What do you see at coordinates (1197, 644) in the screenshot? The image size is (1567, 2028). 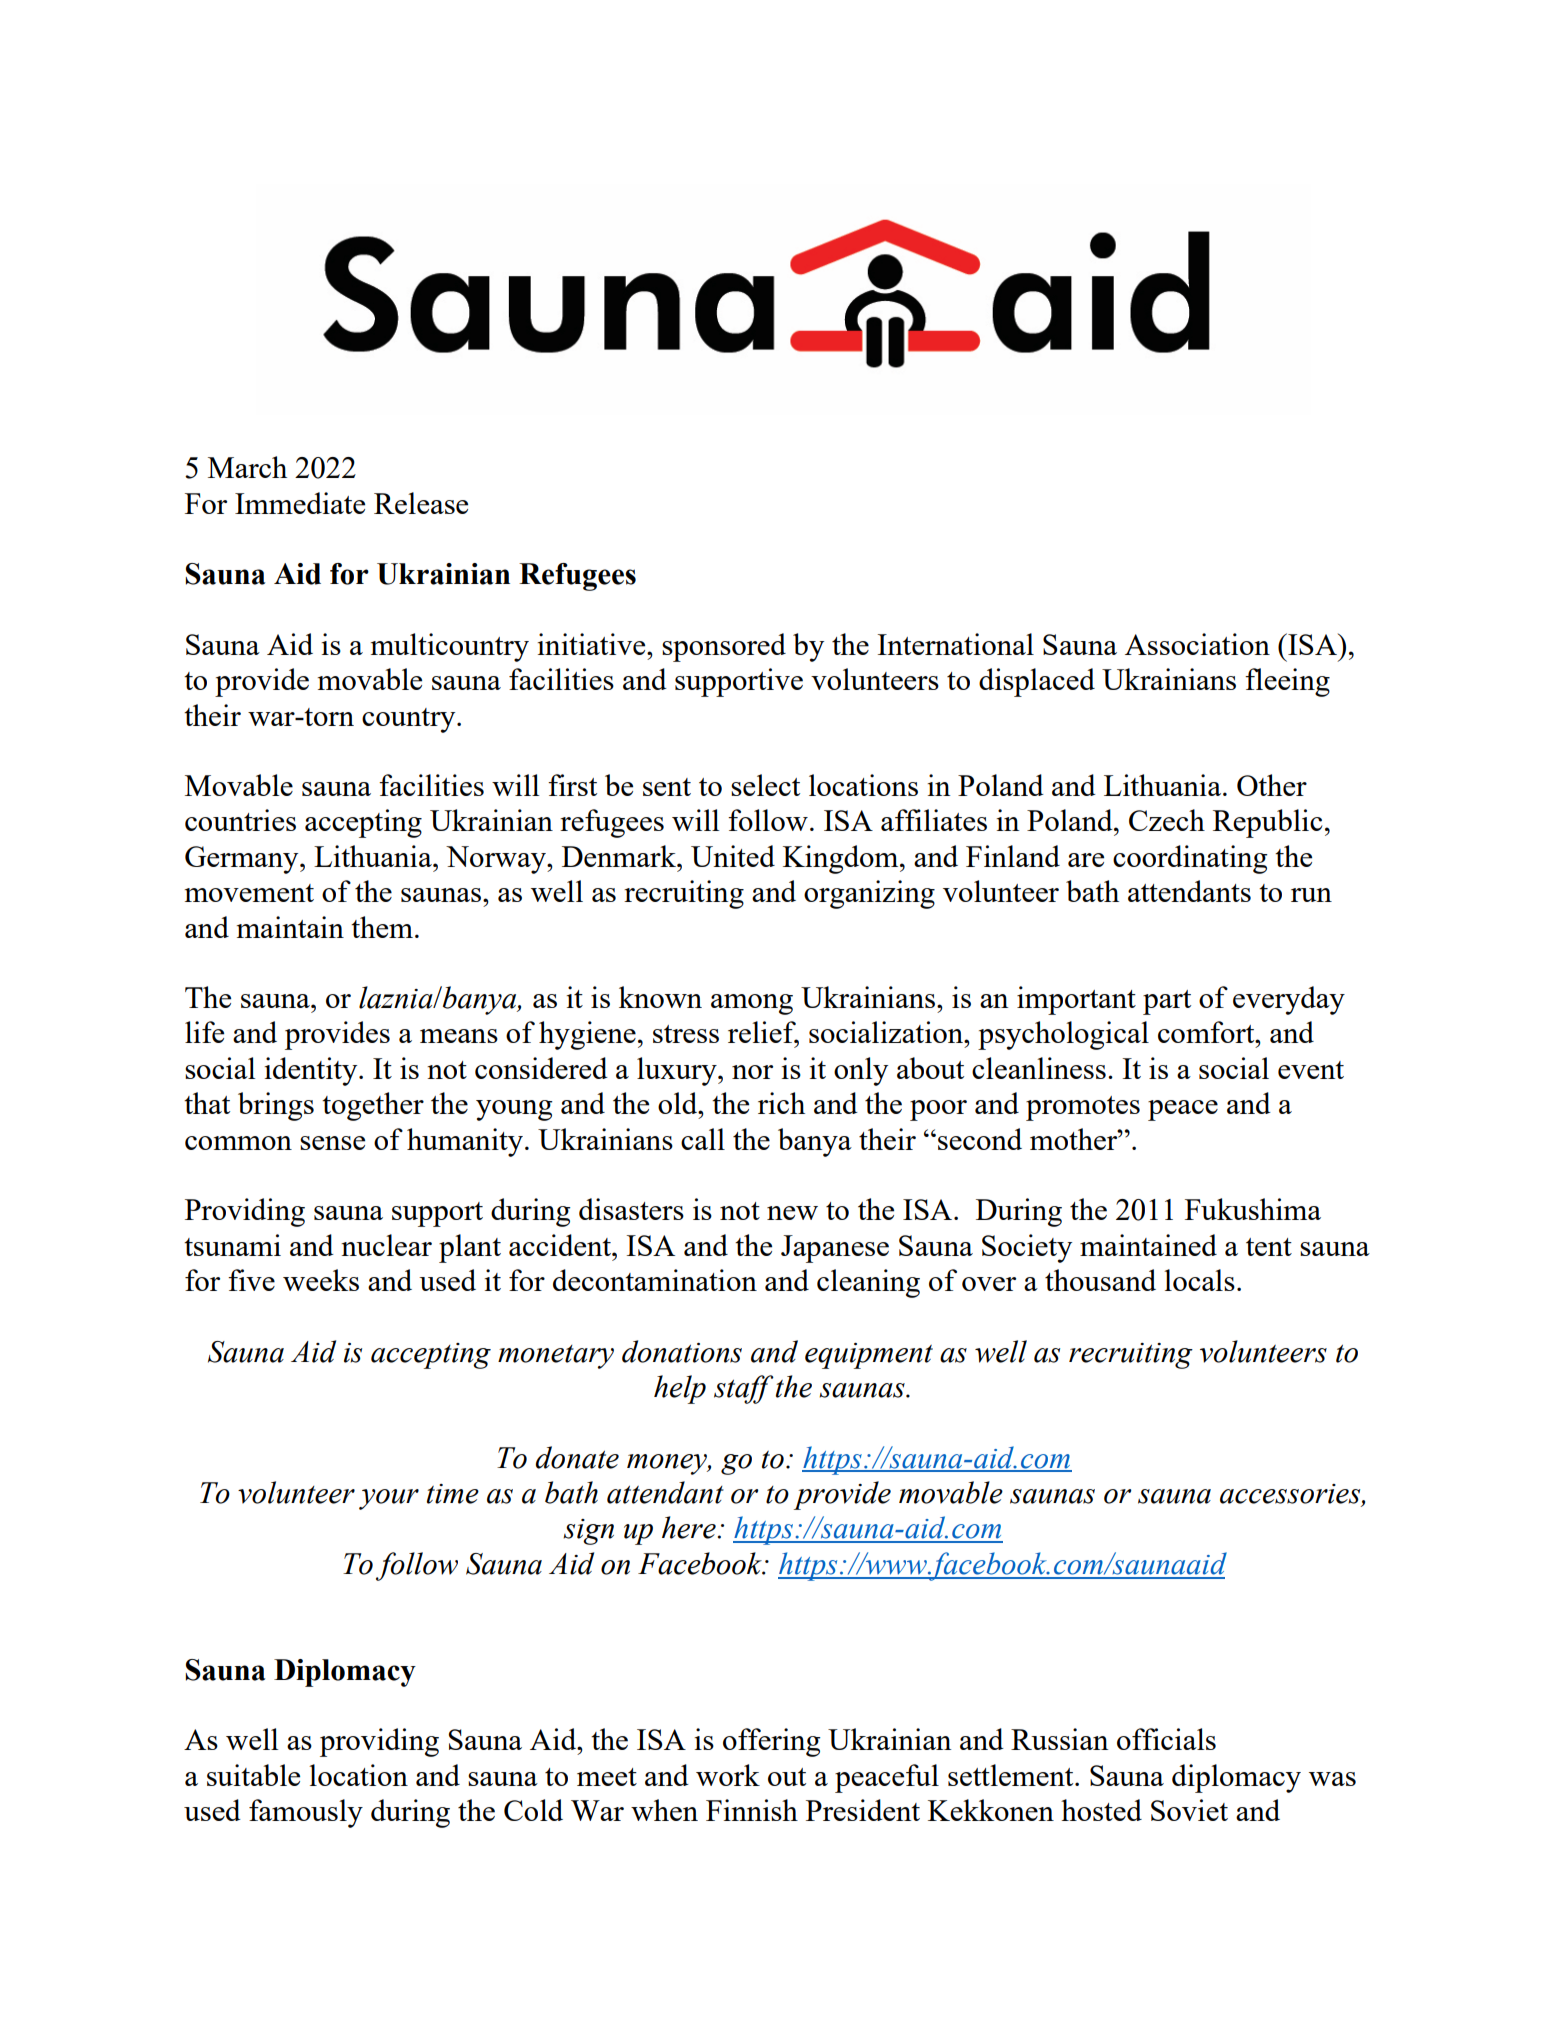 I see `Association` at bounding box center [1197, 644].
